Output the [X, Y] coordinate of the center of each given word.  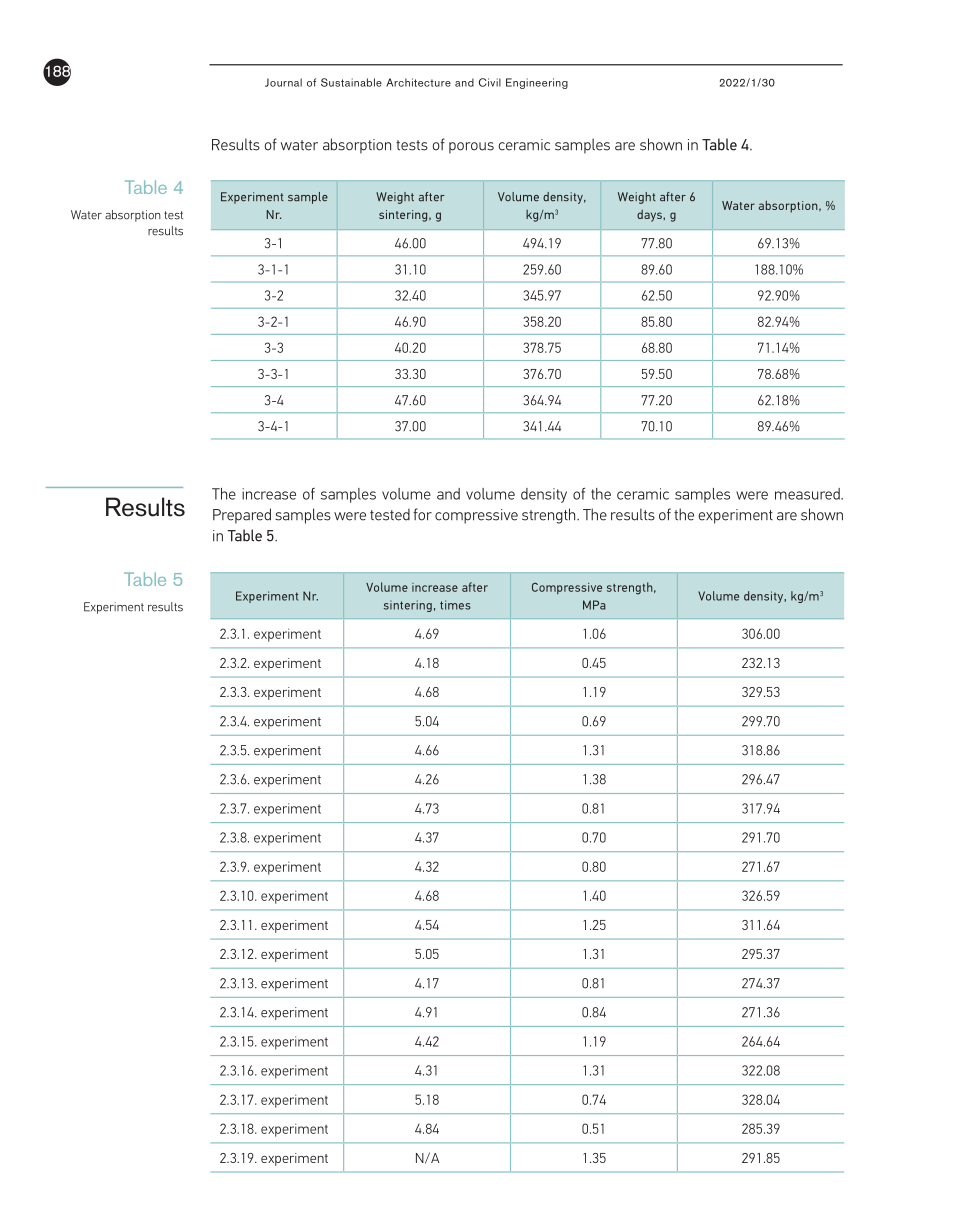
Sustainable [351, 82]
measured [808, 494]
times [455, 605]
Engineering [537, 83]
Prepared [242, 516]
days [650, 216]
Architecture [418, 82]
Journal [283, 82]
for [422, 514]
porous [471, 148]
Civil [490, 82]
